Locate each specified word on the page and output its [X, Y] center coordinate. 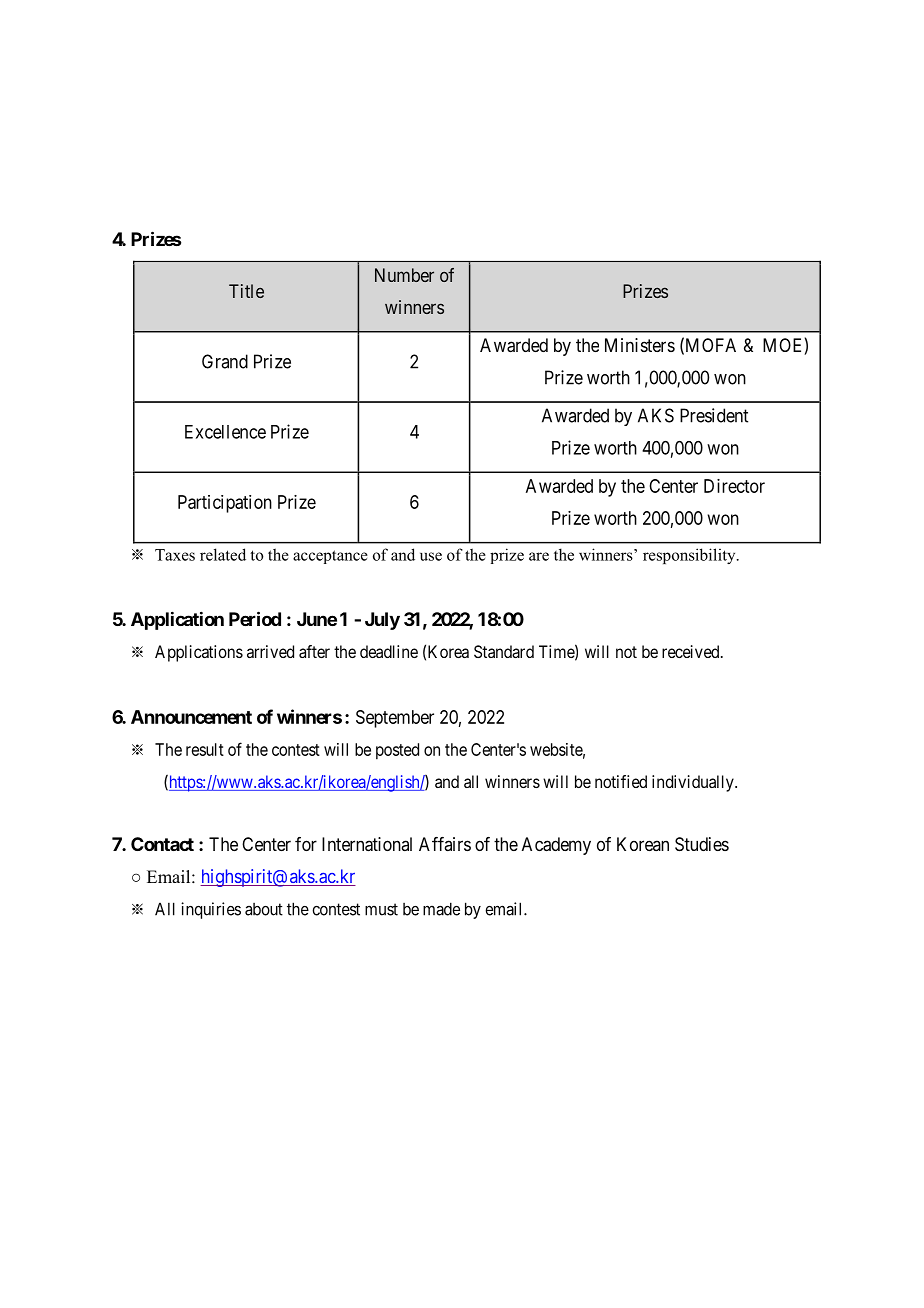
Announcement [191, 717]
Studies [702, 844]
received [692, 651]
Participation [225, 504]
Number [404, 275]
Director [734, 486]
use [431, 556]
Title [246, 291]
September [395, 719]
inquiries [211, 910]
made [441, 909]
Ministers [640, 345]
